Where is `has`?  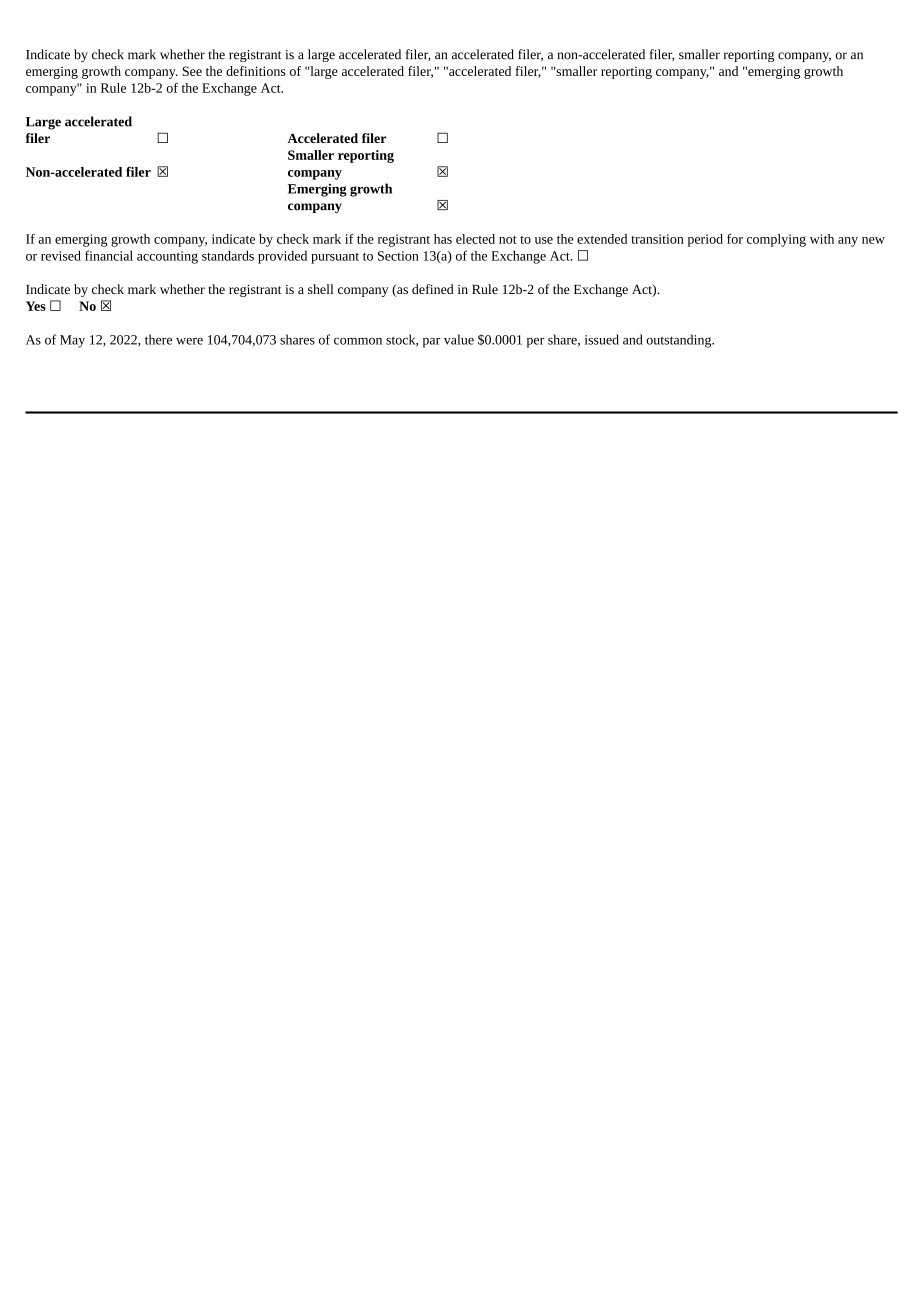
has is located at coordinates (443, 239).
